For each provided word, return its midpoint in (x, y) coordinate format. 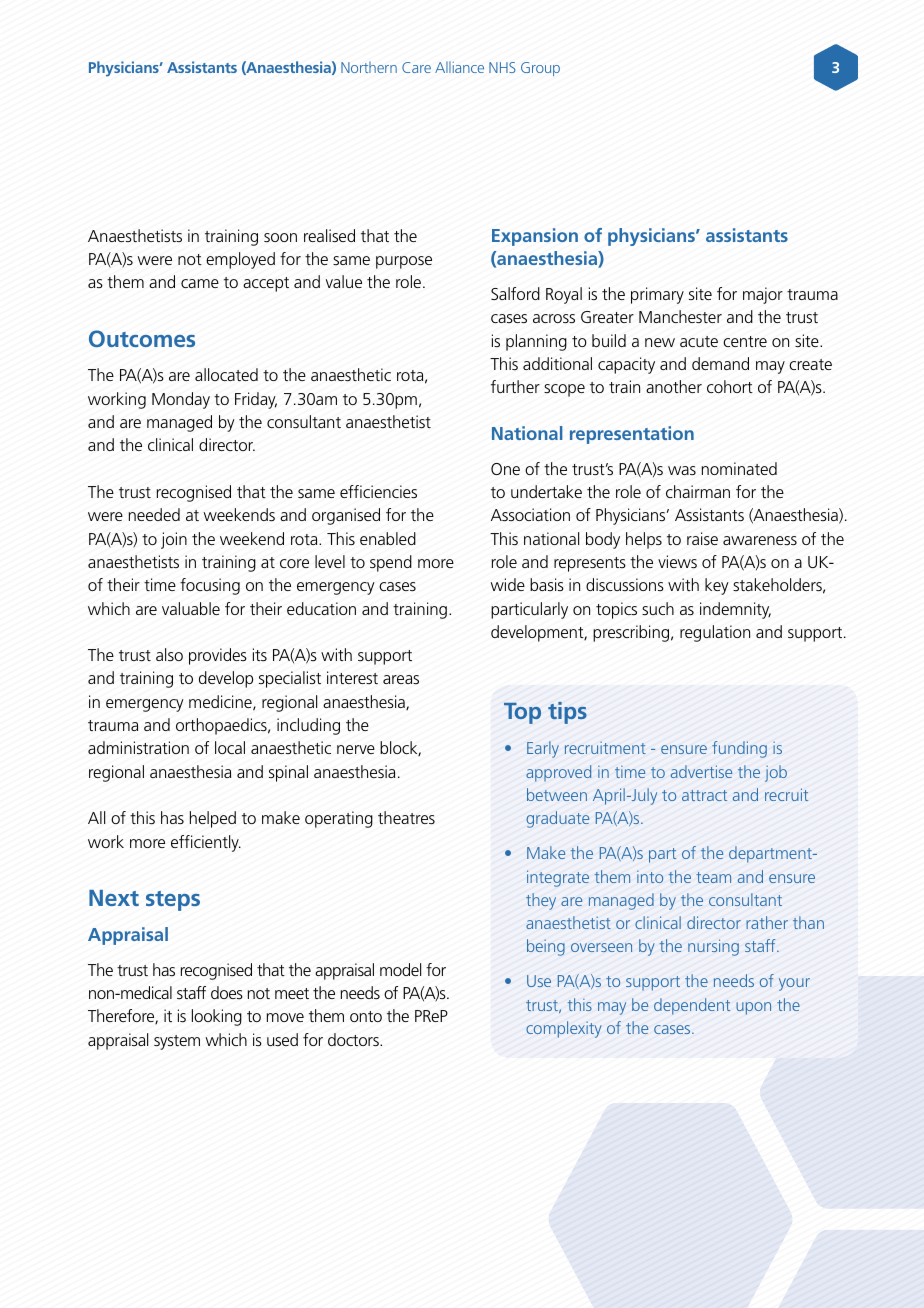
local (230, 747)
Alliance (459, 67)
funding (739, 749)
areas (401, 679)
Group (540, 69)
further (515, 386)
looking (217, 1017)
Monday (181, 400)
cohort (730, 386)
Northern (369, 67)
